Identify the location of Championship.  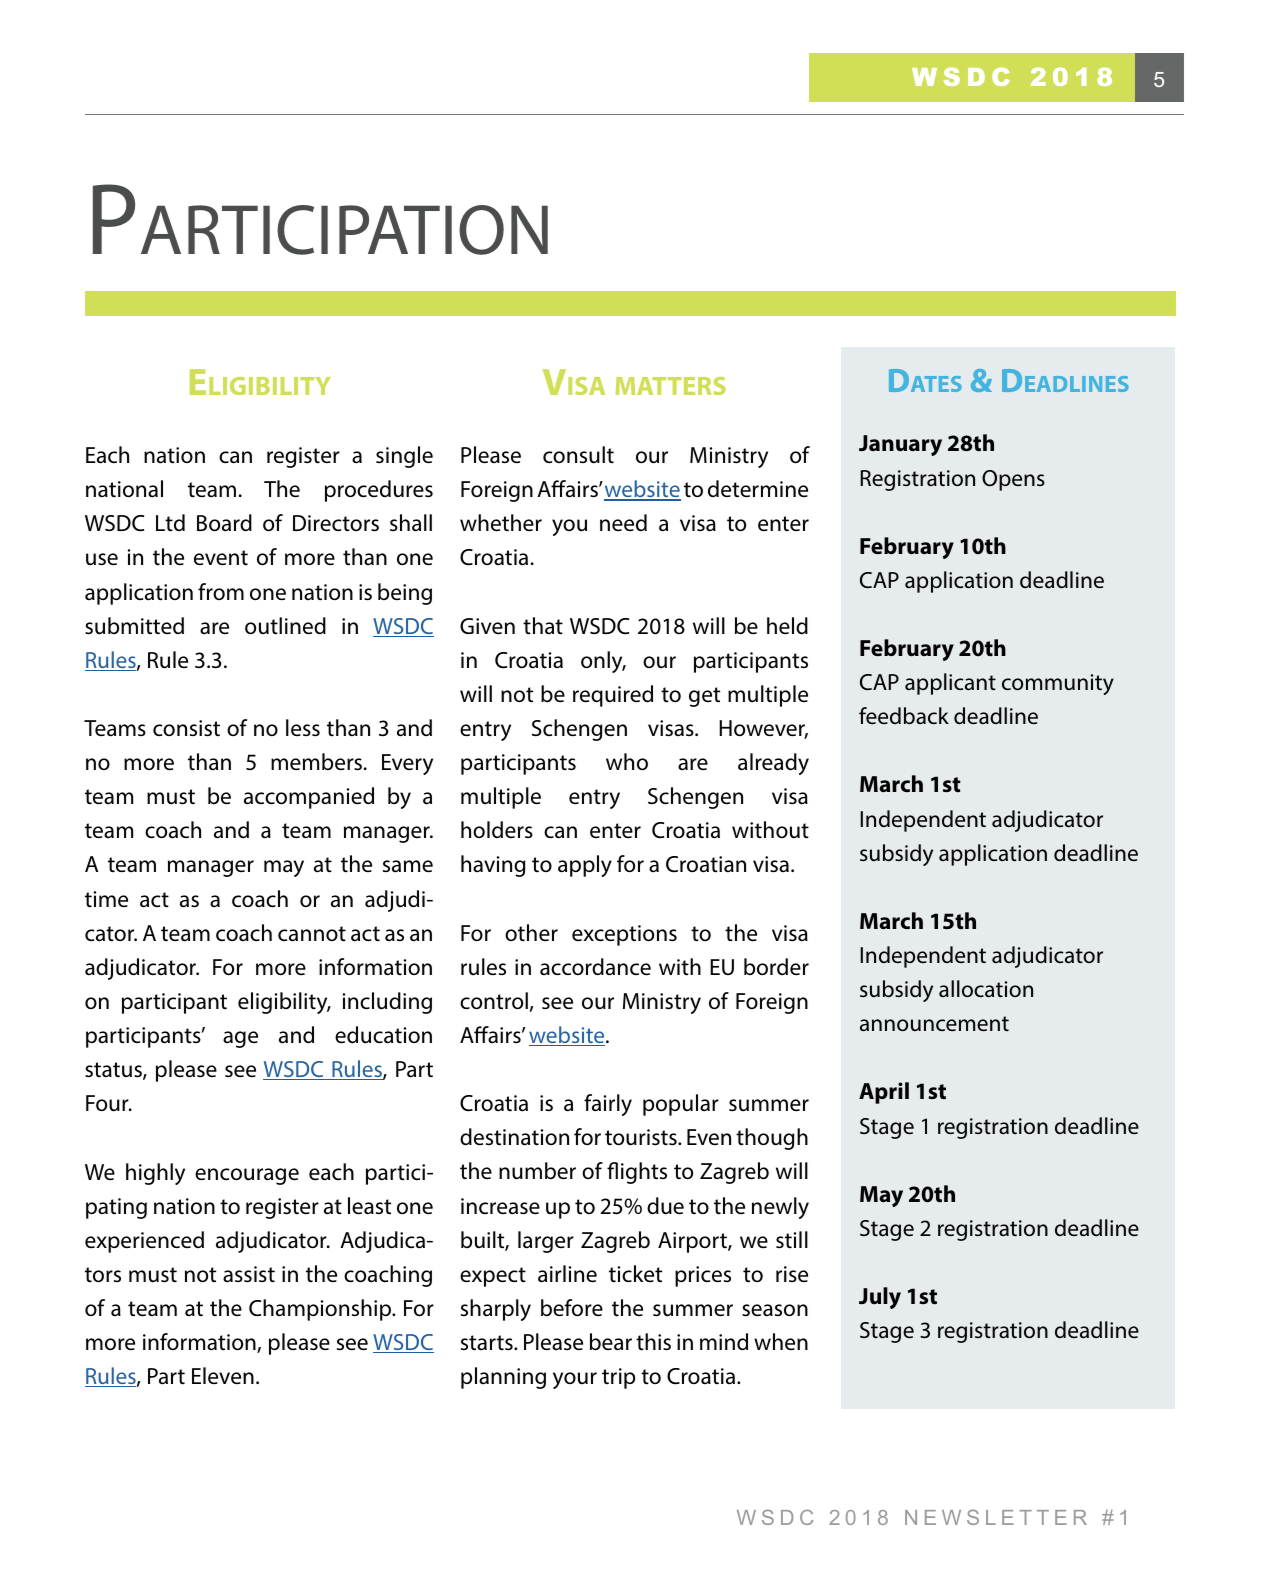
(321, 1310).
